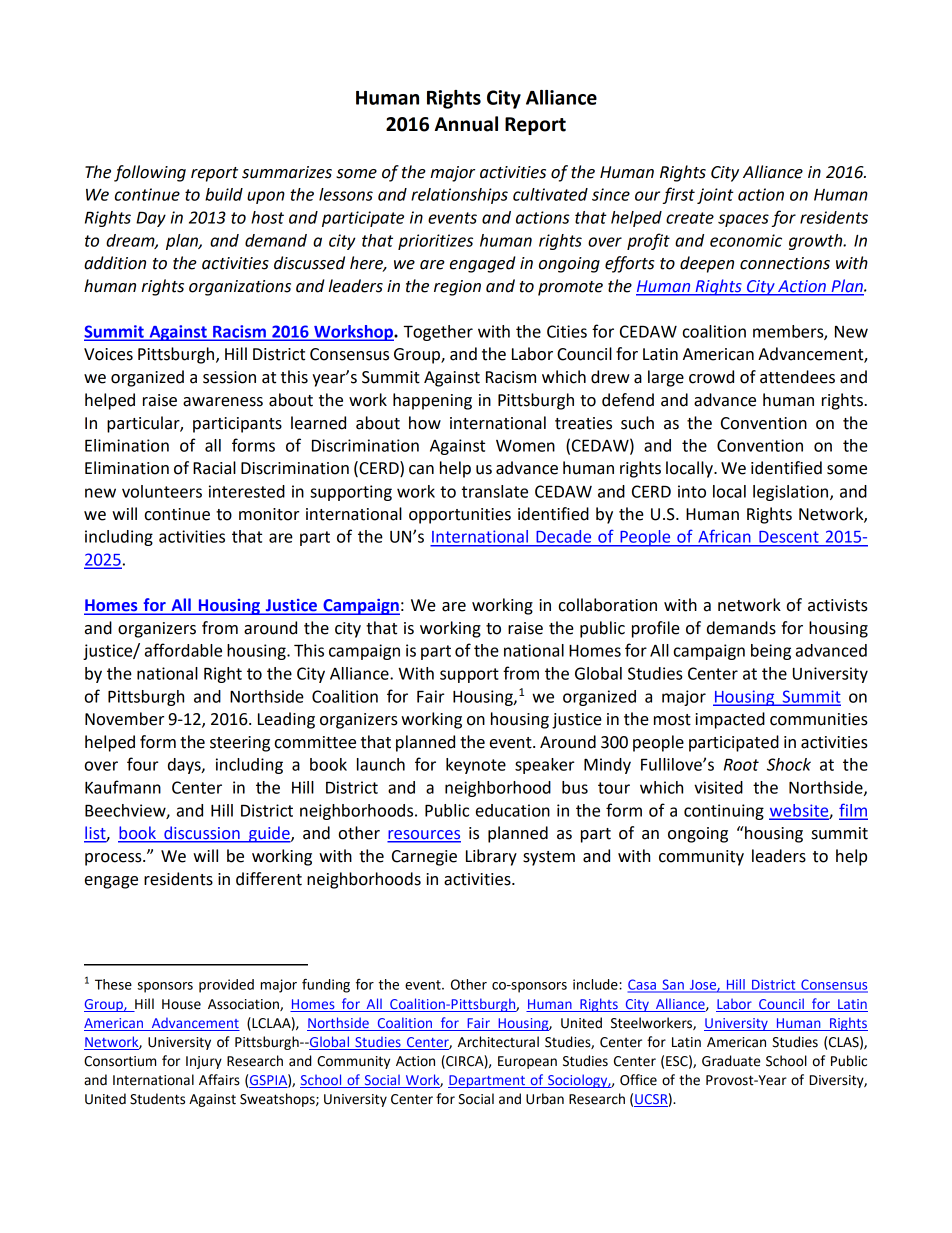 The height and width of the screenshot is (1233, 952). What do you see at coordinates (476, 766) in the screenshot?
I see `keynote` at bounding box center [476, 766].
